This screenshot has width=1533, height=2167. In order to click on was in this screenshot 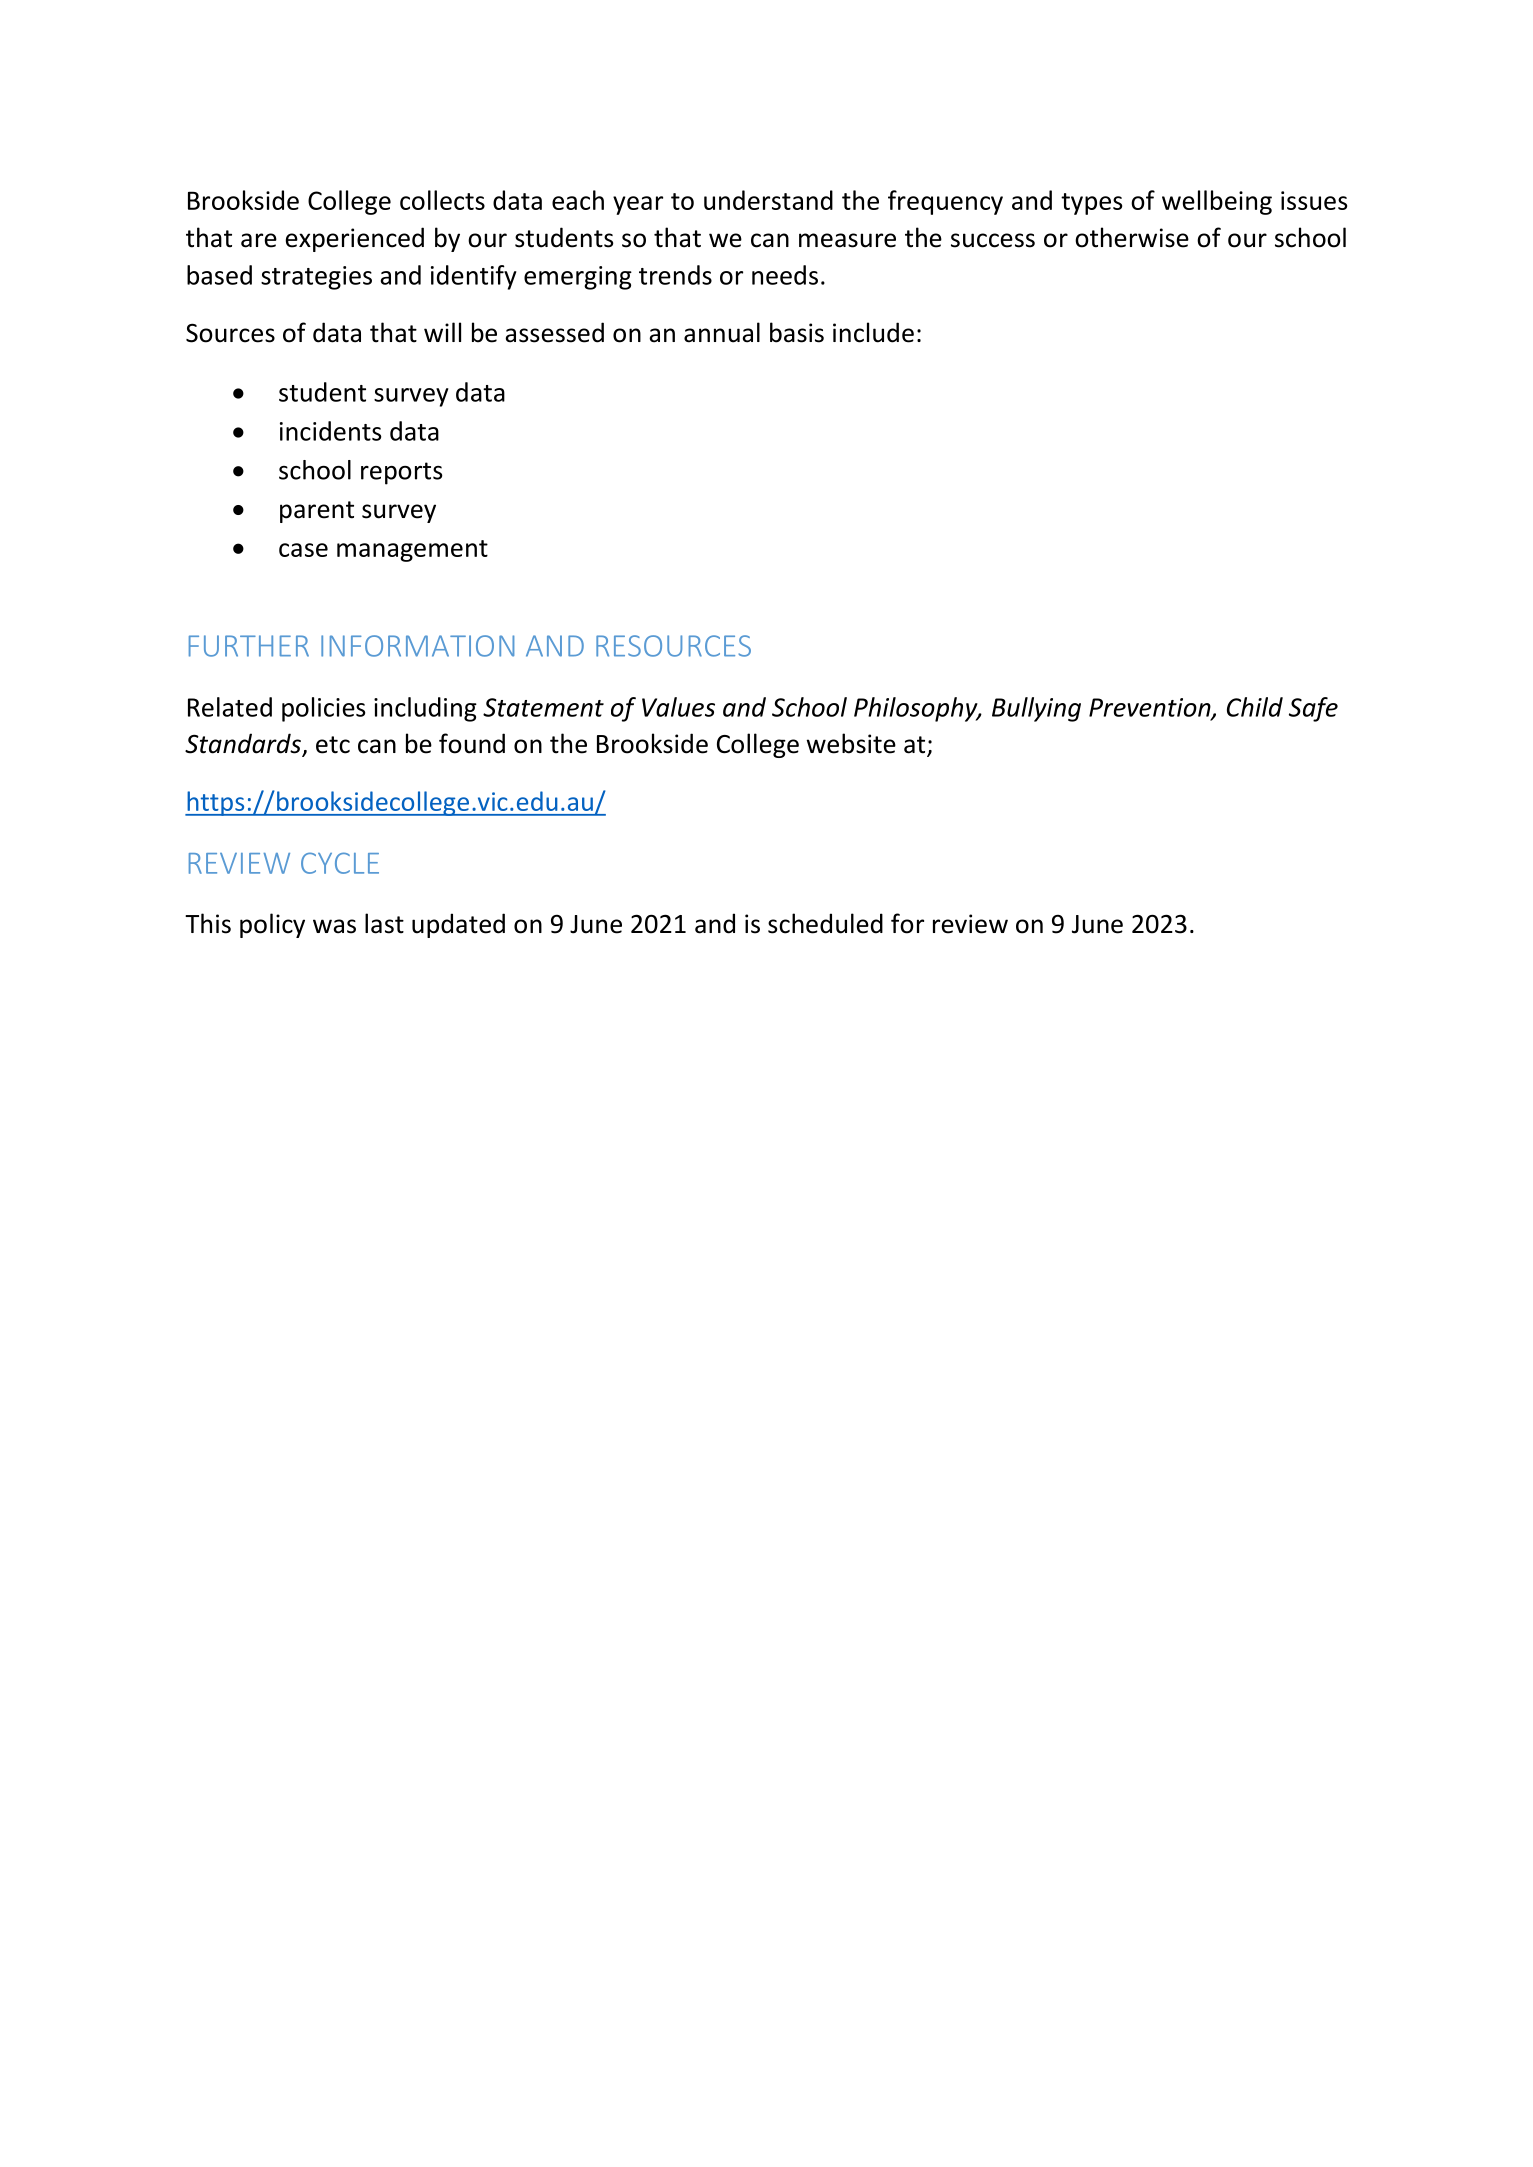, I will do `click(334, 926)`.
